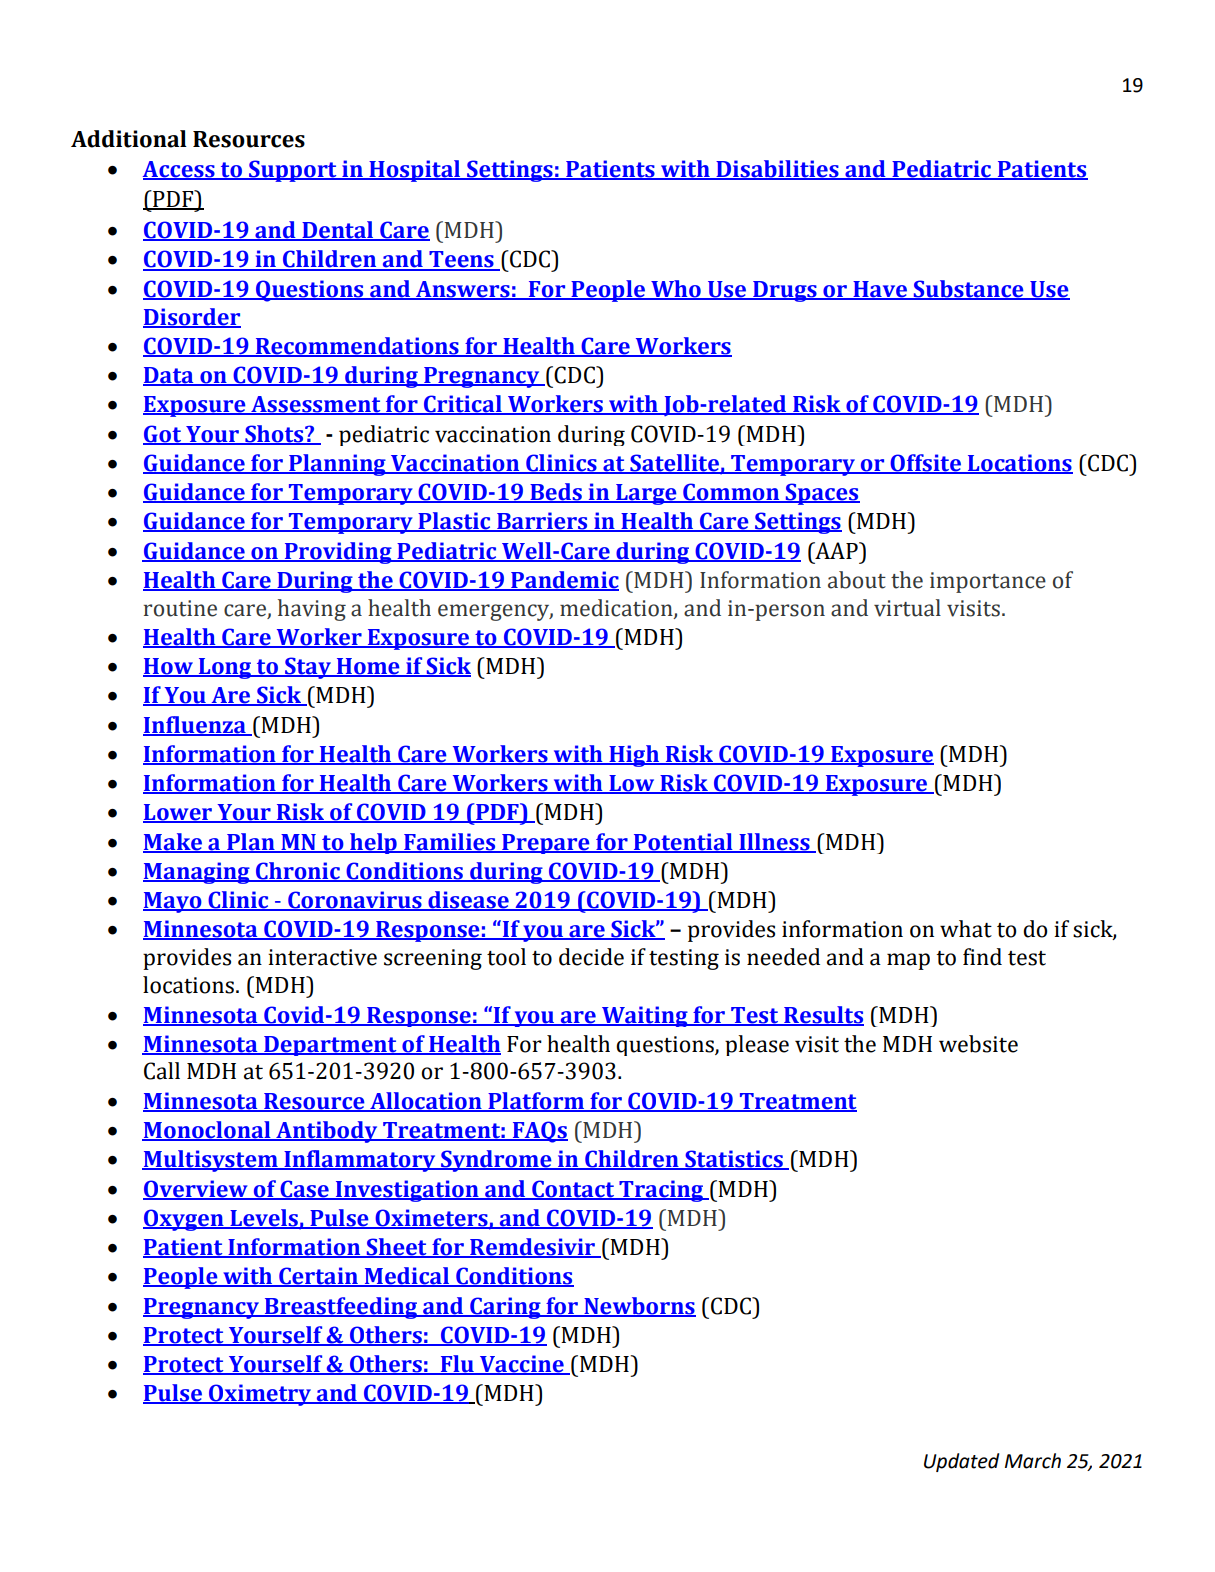  Describe the element at coordinates (207, 1131) in the screenshot. I see `Monoclonal` at that location.
